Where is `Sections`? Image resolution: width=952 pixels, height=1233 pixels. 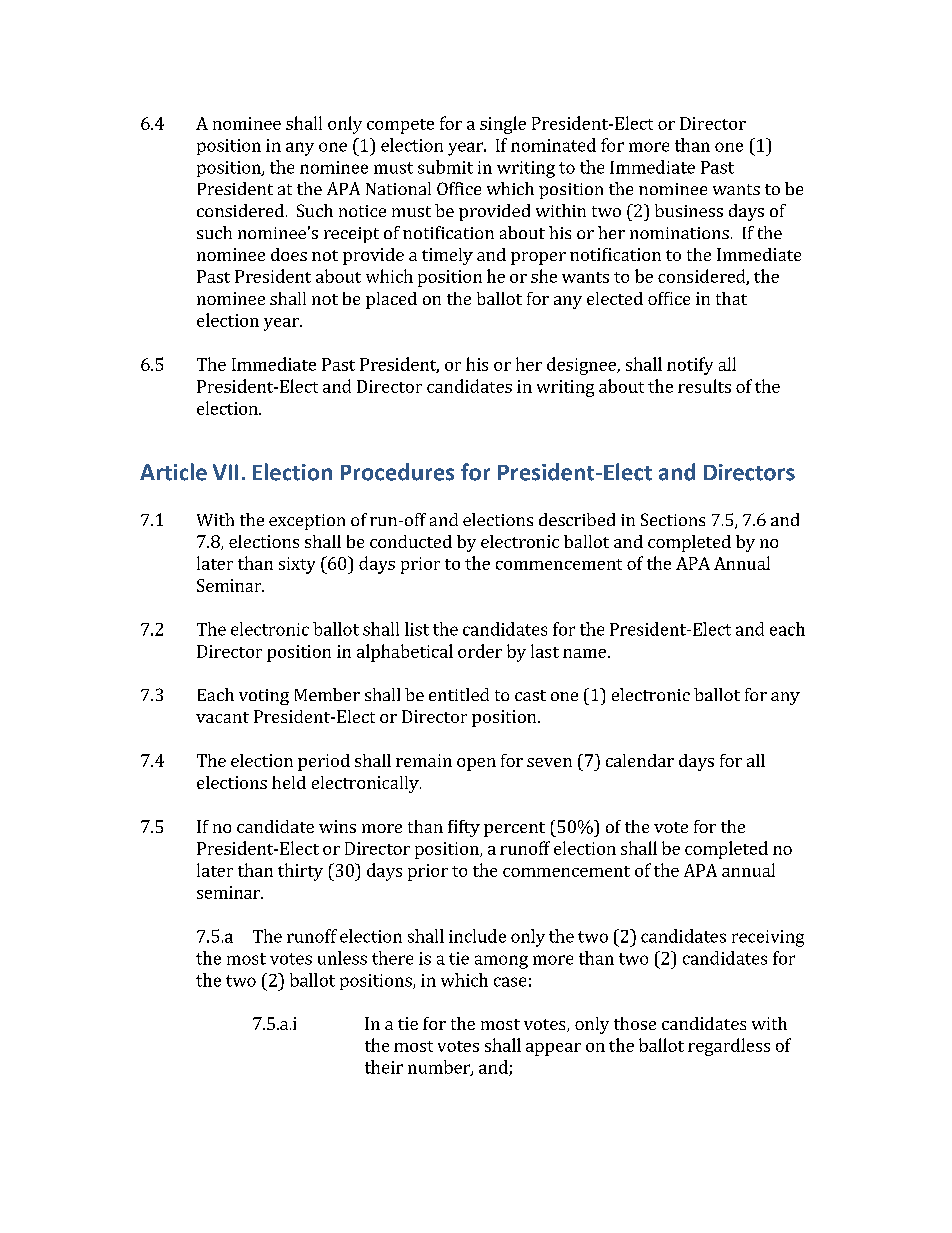
Sections is located at coordinates (673, 519).
